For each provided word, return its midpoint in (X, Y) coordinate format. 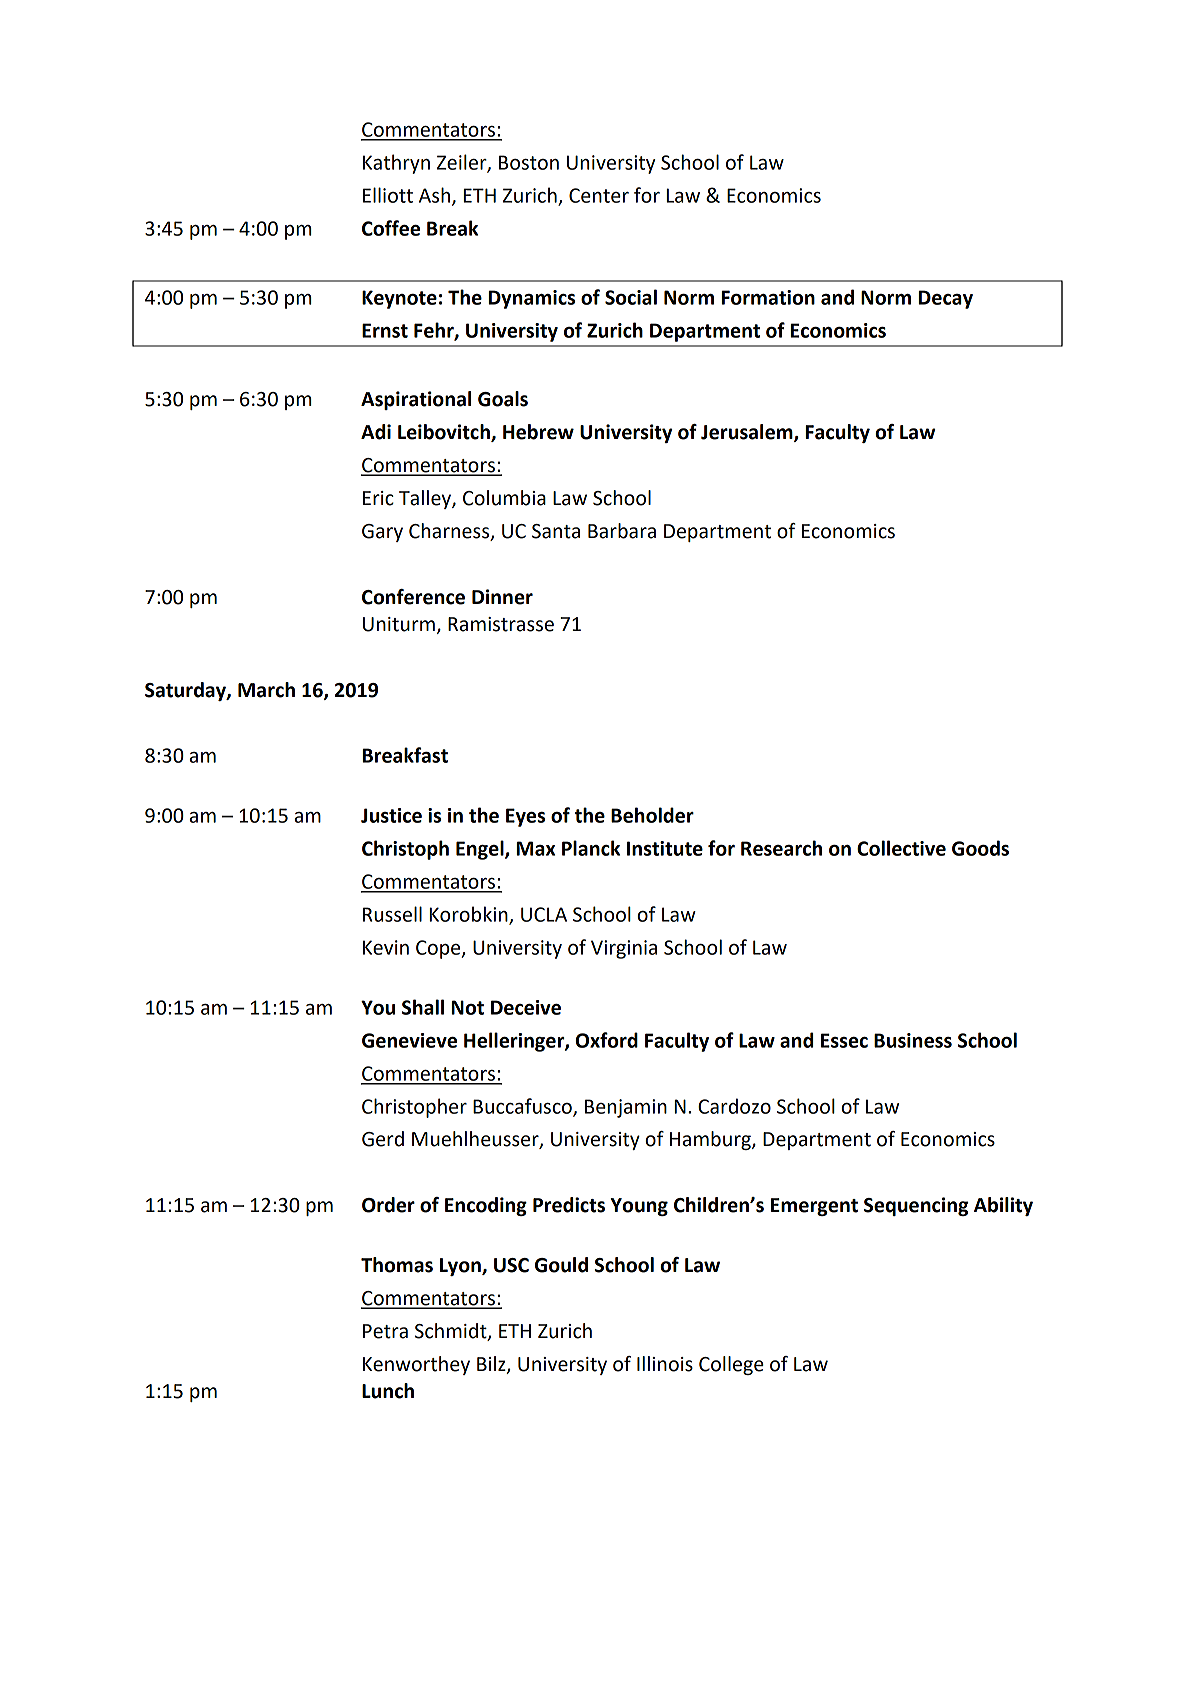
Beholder (652, 815)
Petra (385, 1331)
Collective (901, 848)
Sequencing (916, 1206)
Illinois (665, 1364)
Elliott (388, 195)
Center (599, 195)
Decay (946, 299)
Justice (391, 815)
